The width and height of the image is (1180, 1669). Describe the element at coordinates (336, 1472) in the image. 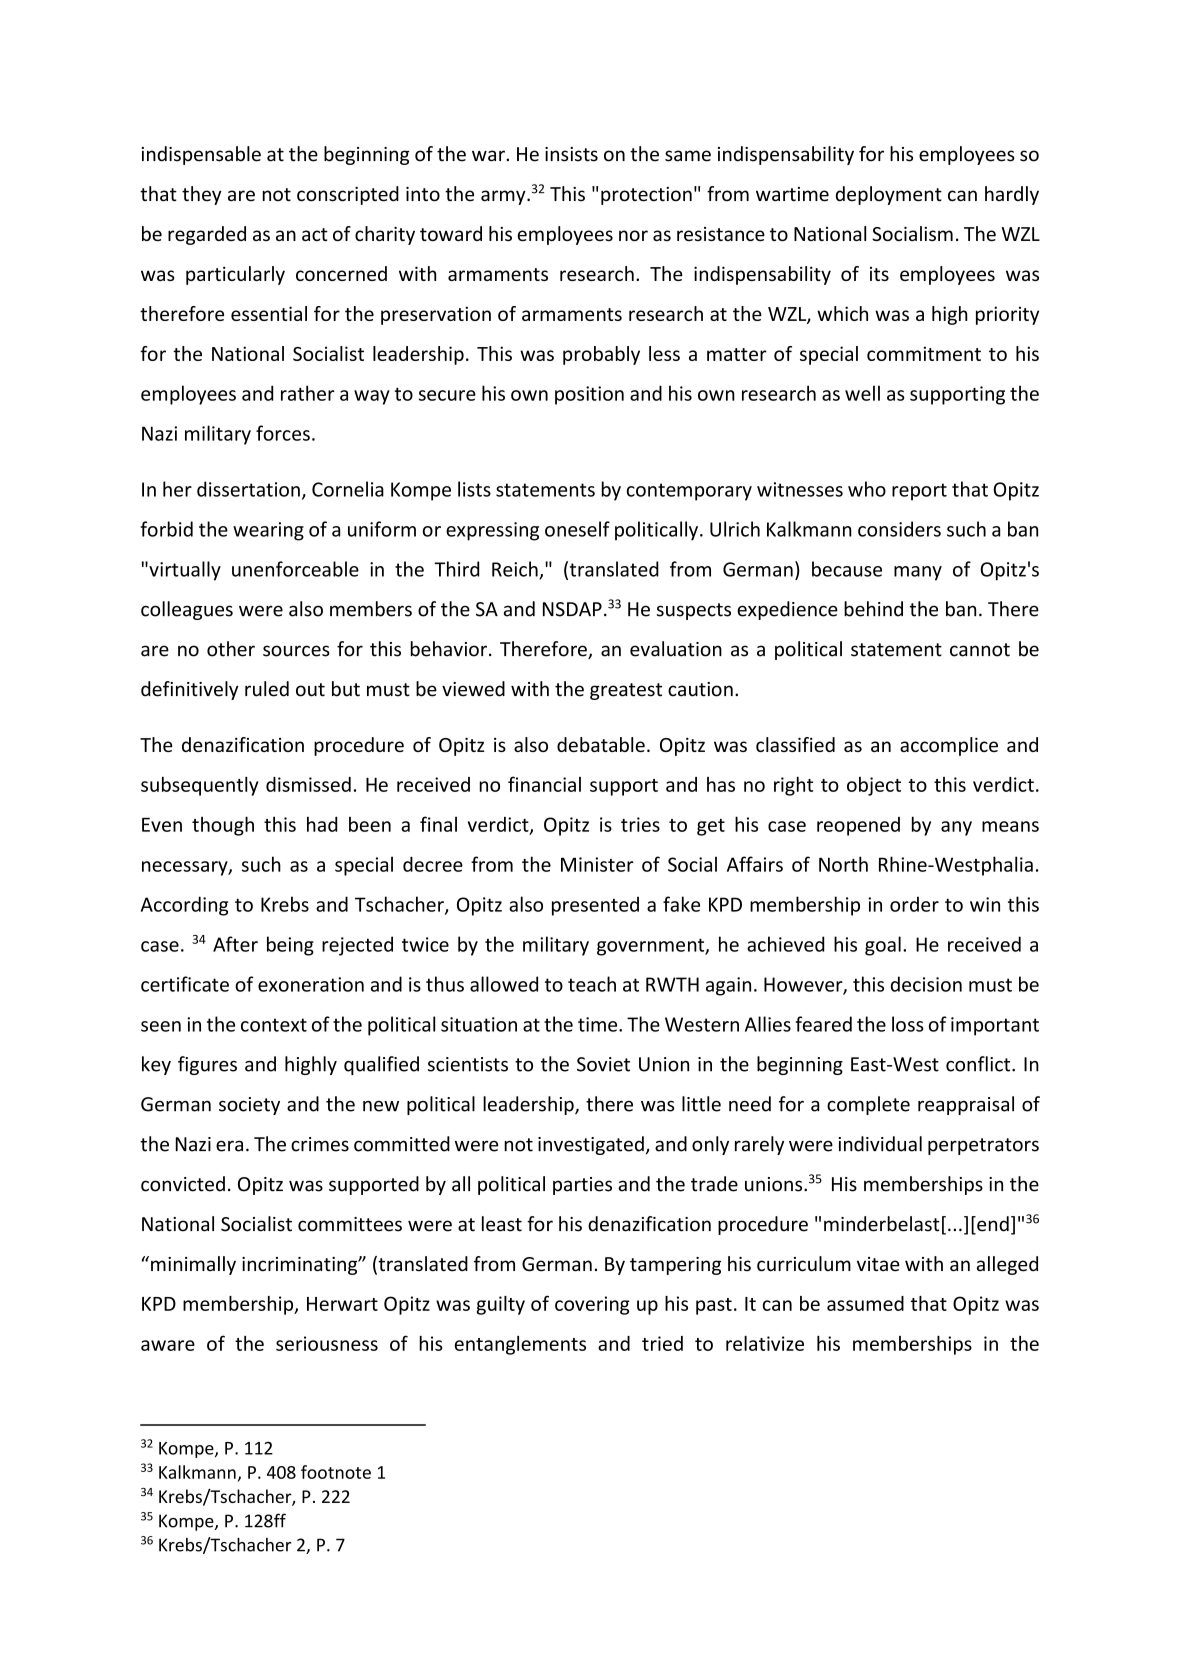

I see `footnote` at that location.
